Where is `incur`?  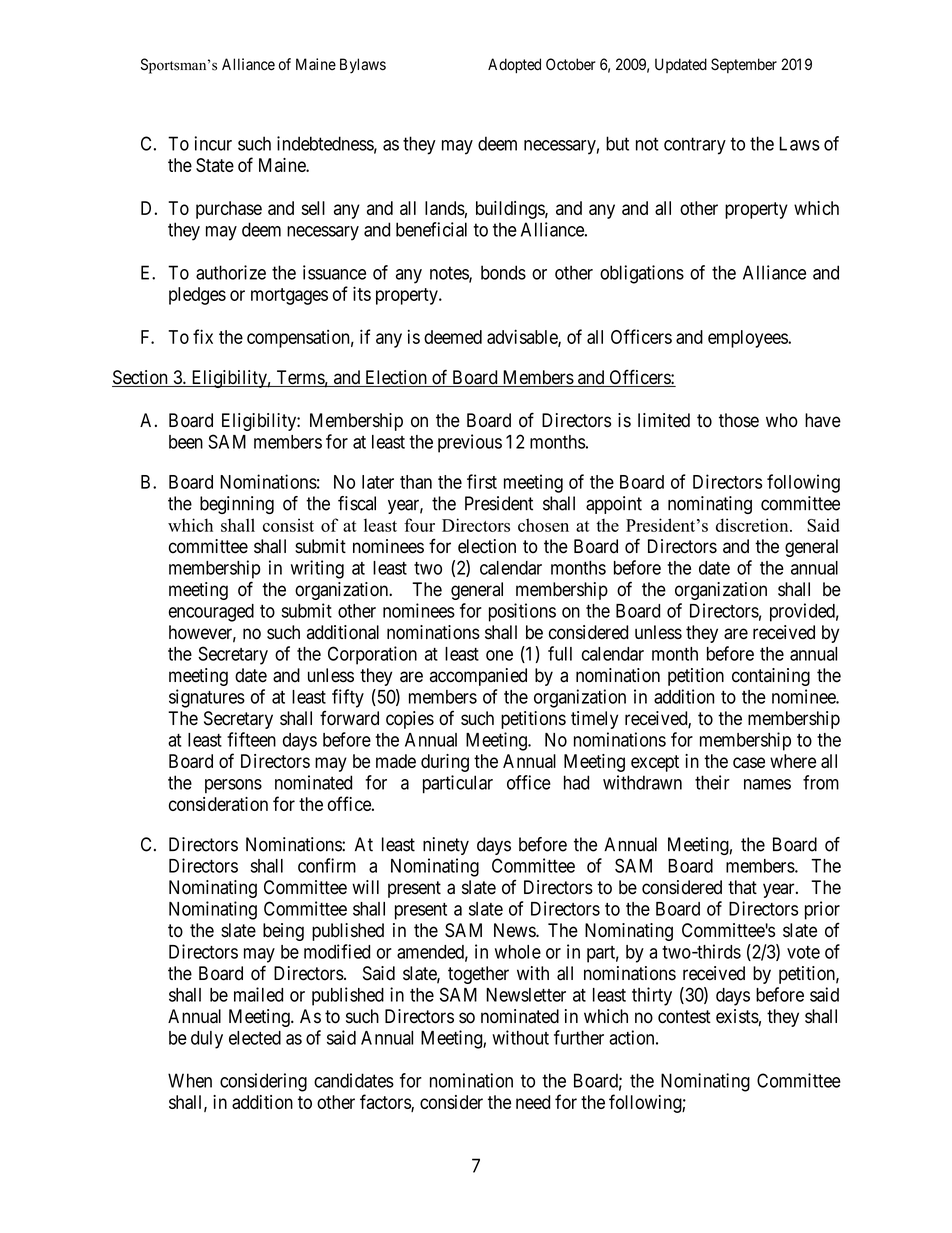 incur is located at coordinates (213, 143).
